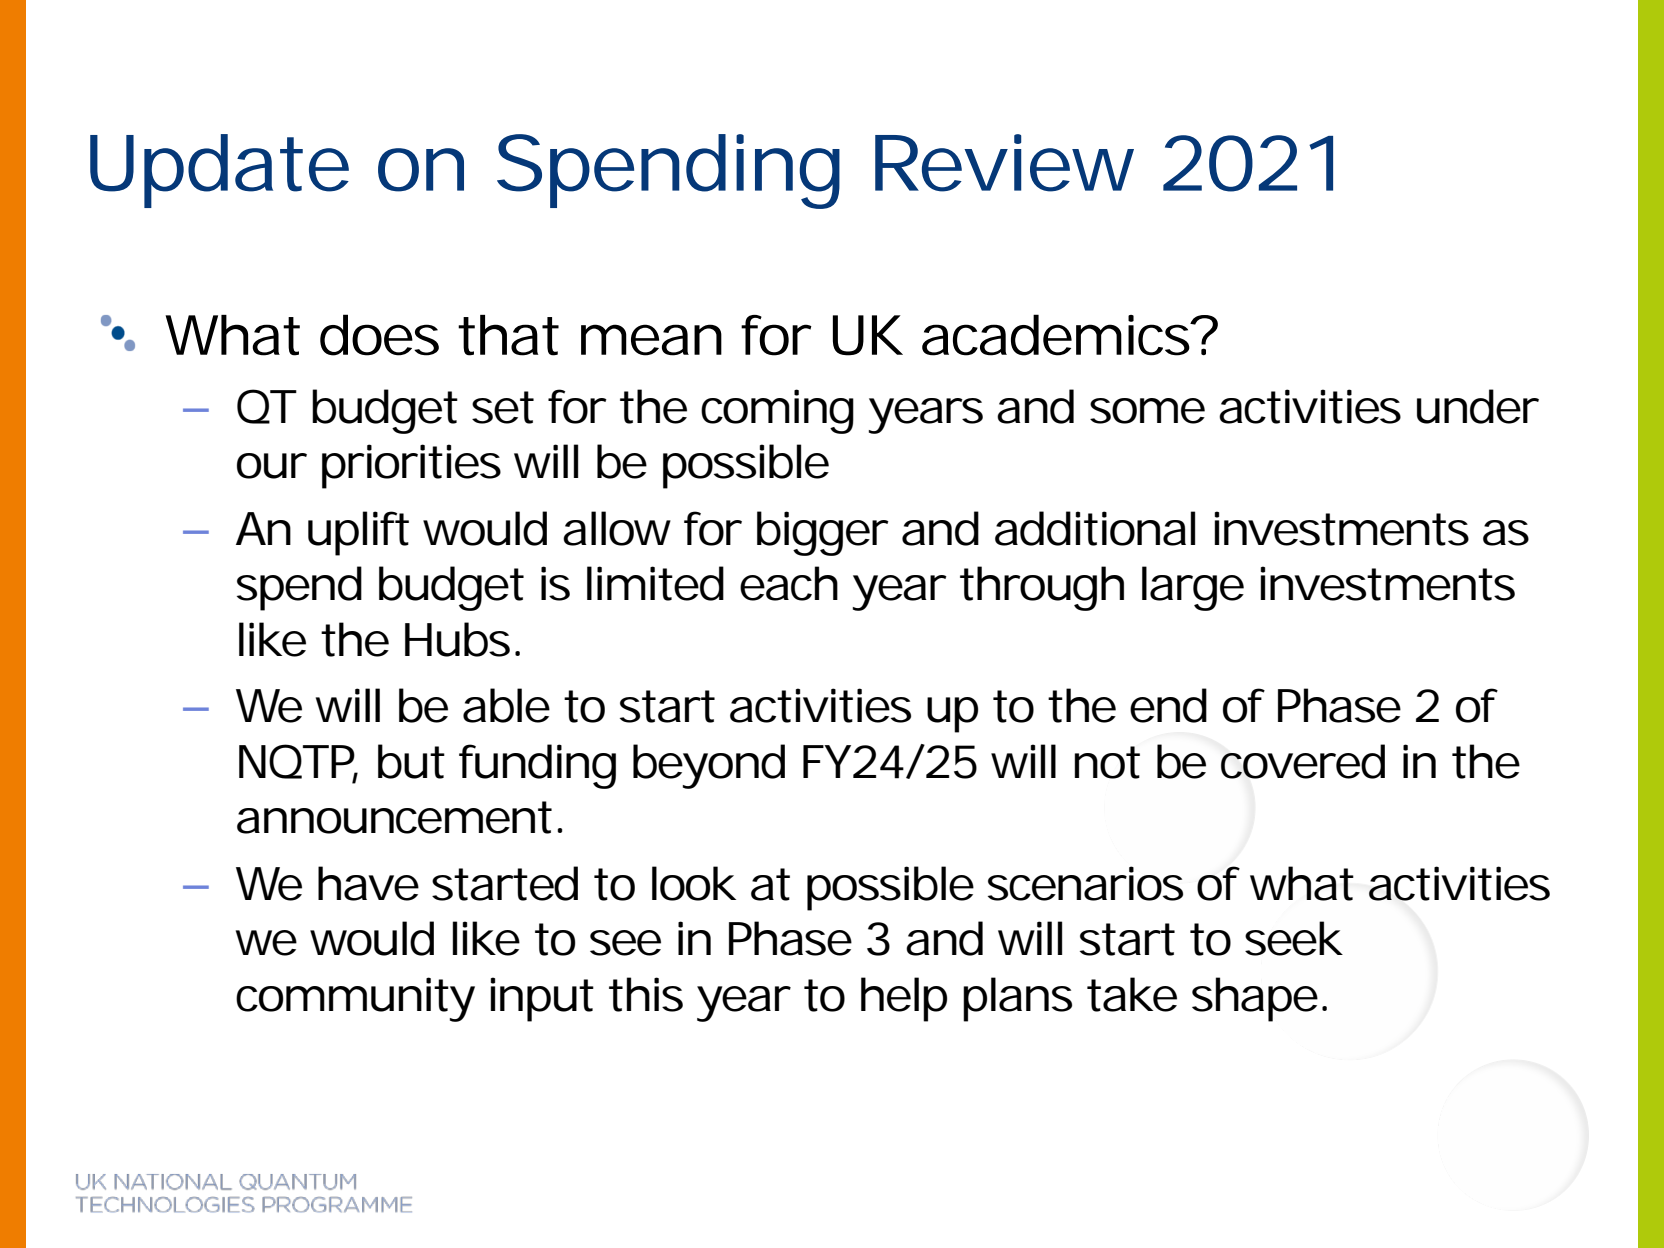 The width and height of the screenshot is (1664, 1248). I want to click on Review, so click(1004, 163).
